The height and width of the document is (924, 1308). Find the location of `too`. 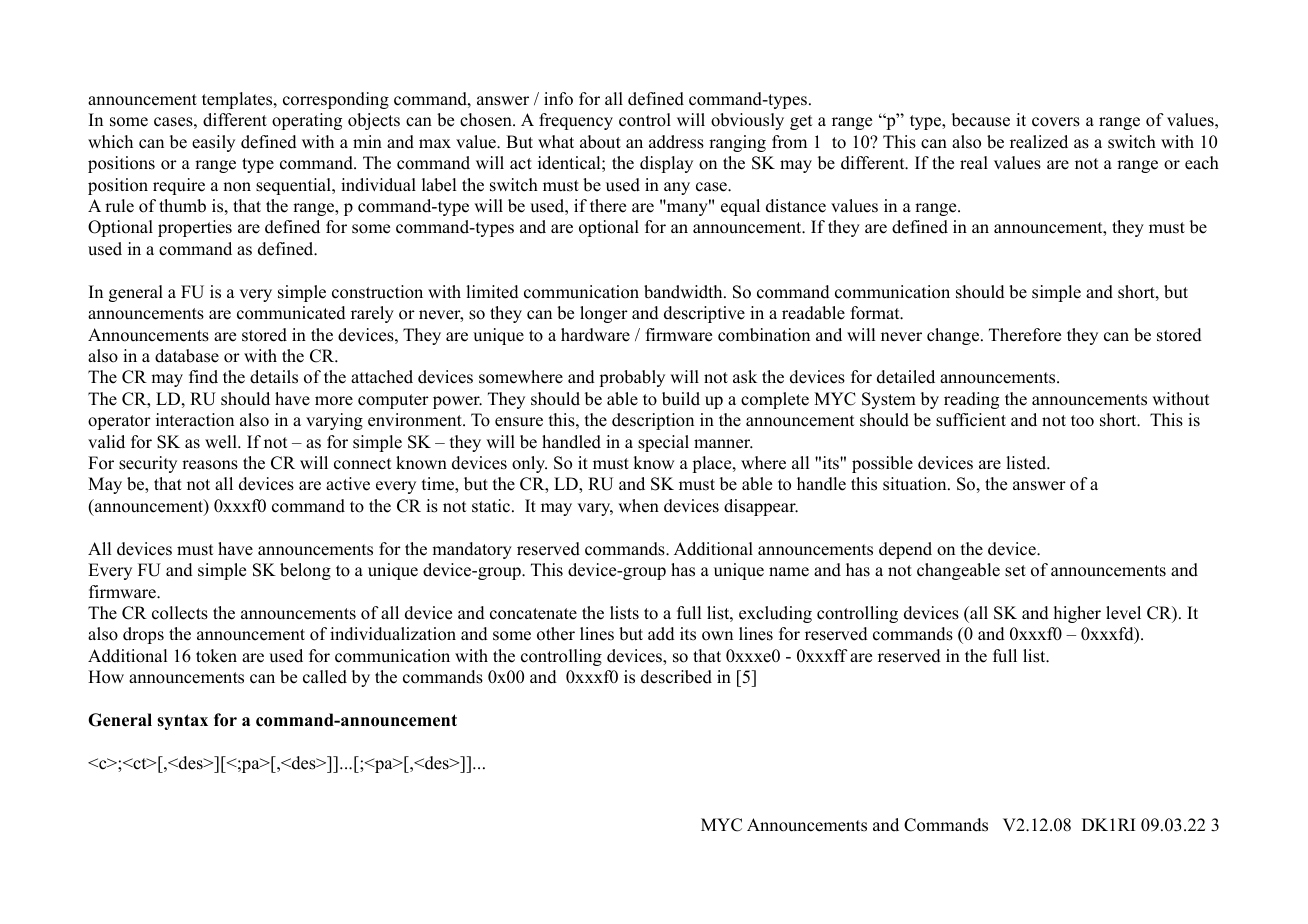

too is located at coordinates (1082, 421).
